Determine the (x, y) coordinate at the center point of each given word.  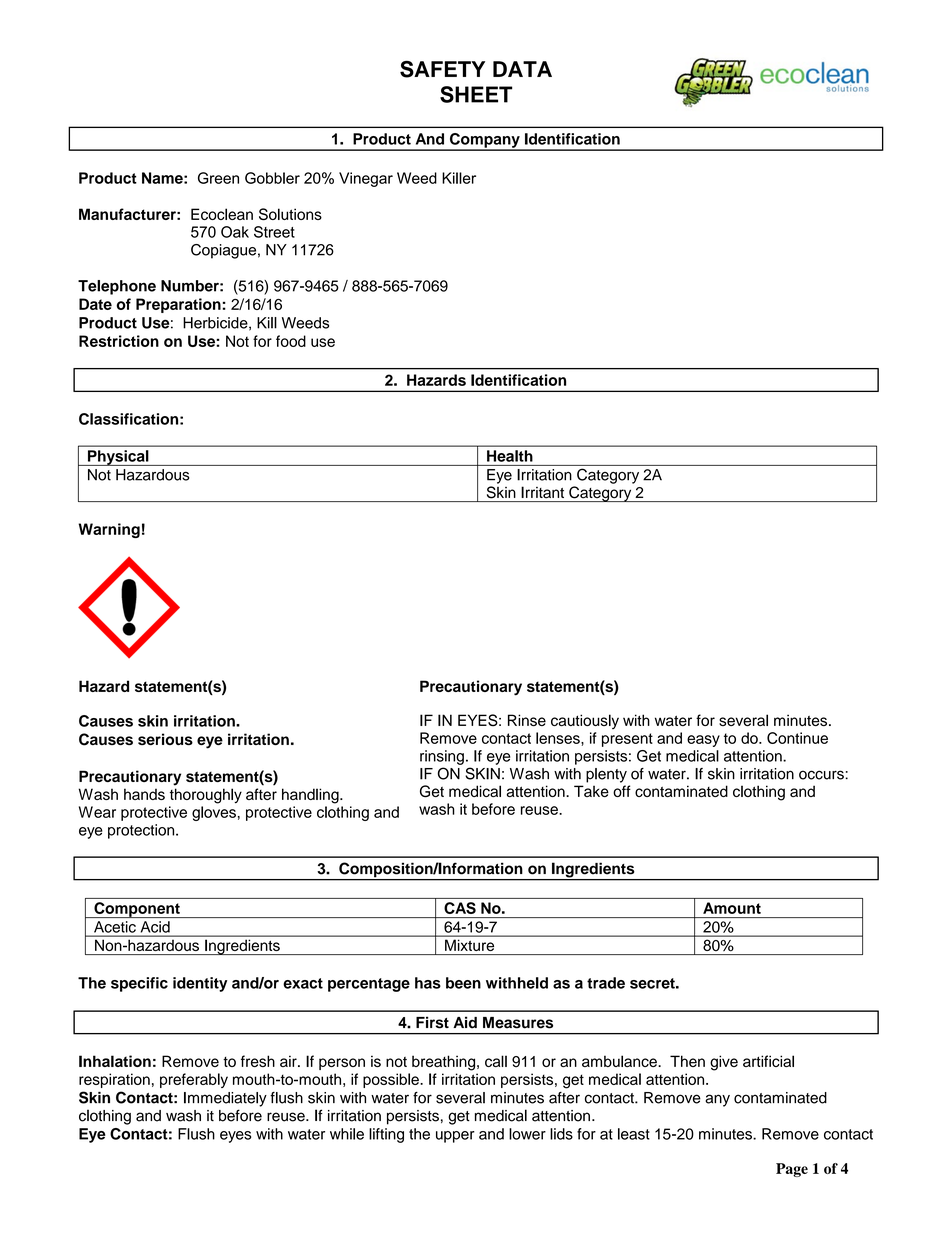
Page (792, 1170)
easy (703, 741)
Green (218, 178)
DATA (522, 69)
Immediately (225, 1099)
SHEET (476, 94)
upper (455, 1137)
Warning (109, 530)
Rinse (527, 720)
